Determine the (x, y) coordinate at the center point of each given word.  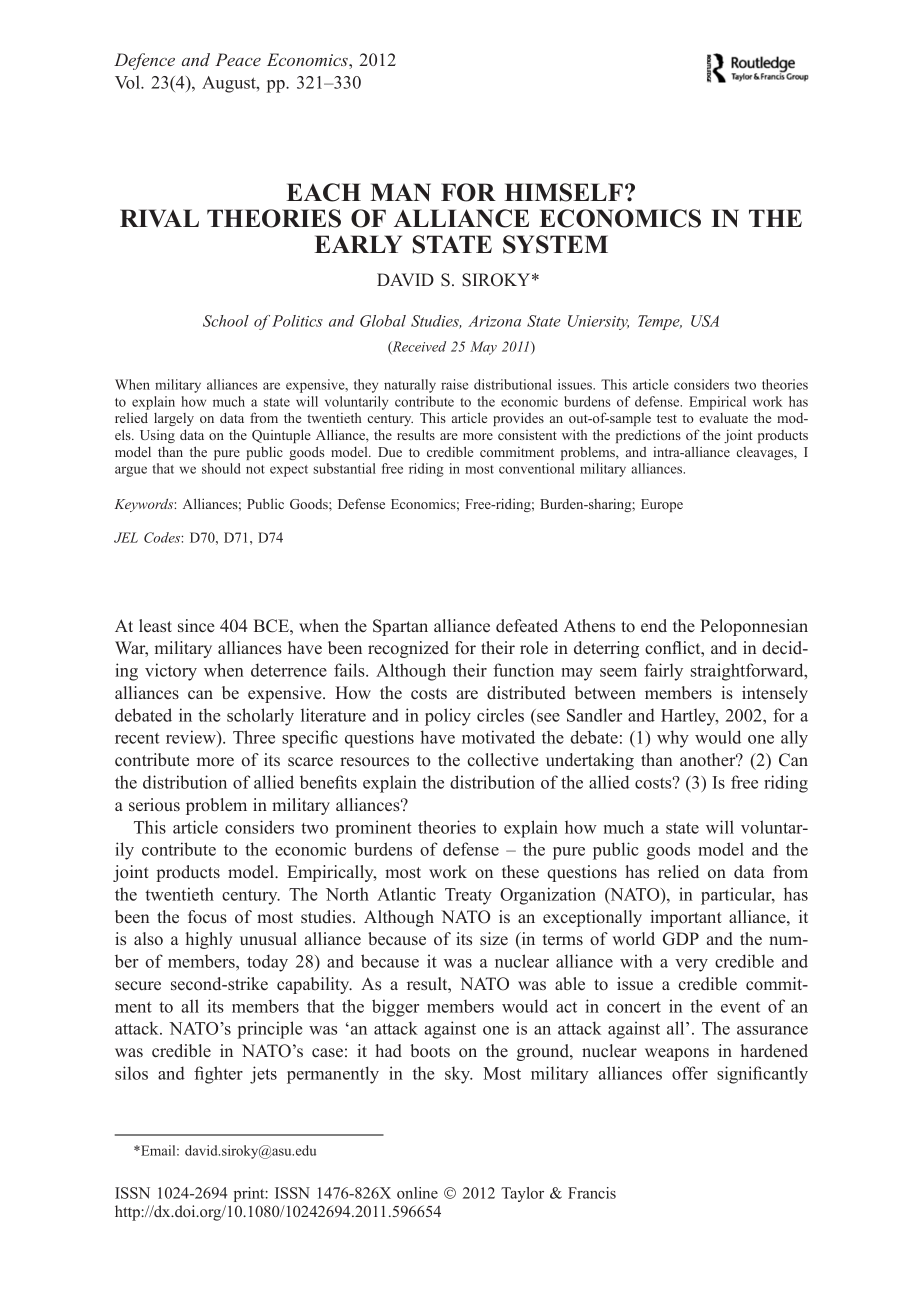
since (196, 625)
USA (705, 321)
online (417, 1193)
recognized (408, 649)
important (686, 918)
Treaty (468, 896)
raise (454, 384)
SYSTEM (555, 244)
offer (690, 1073)
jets (263, 1075)
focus (207, 916)
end (654, 625)
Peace (238, 59)
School (226, 321)
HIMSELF (563, 192)
